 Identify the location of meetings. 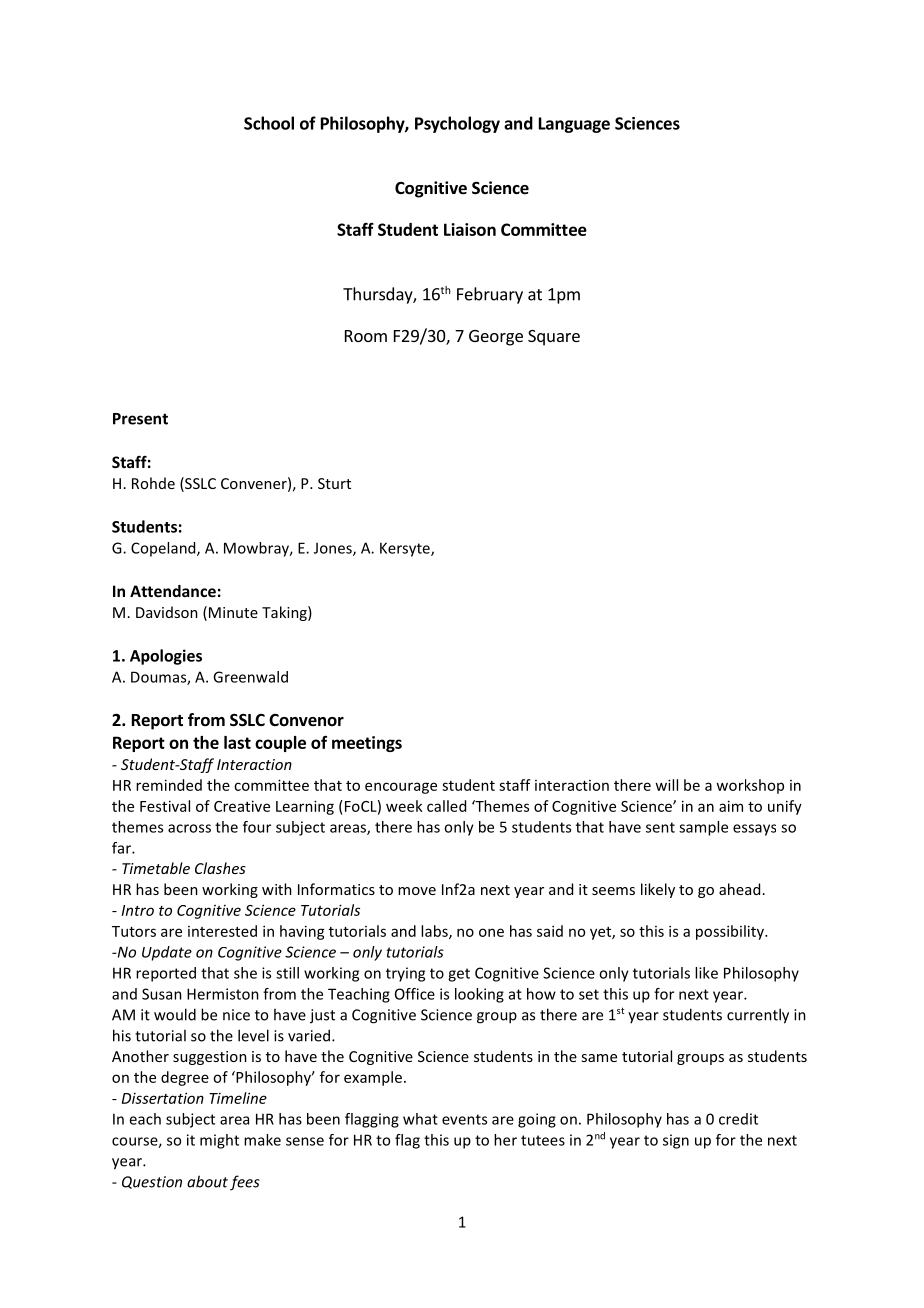
(367, 744).
